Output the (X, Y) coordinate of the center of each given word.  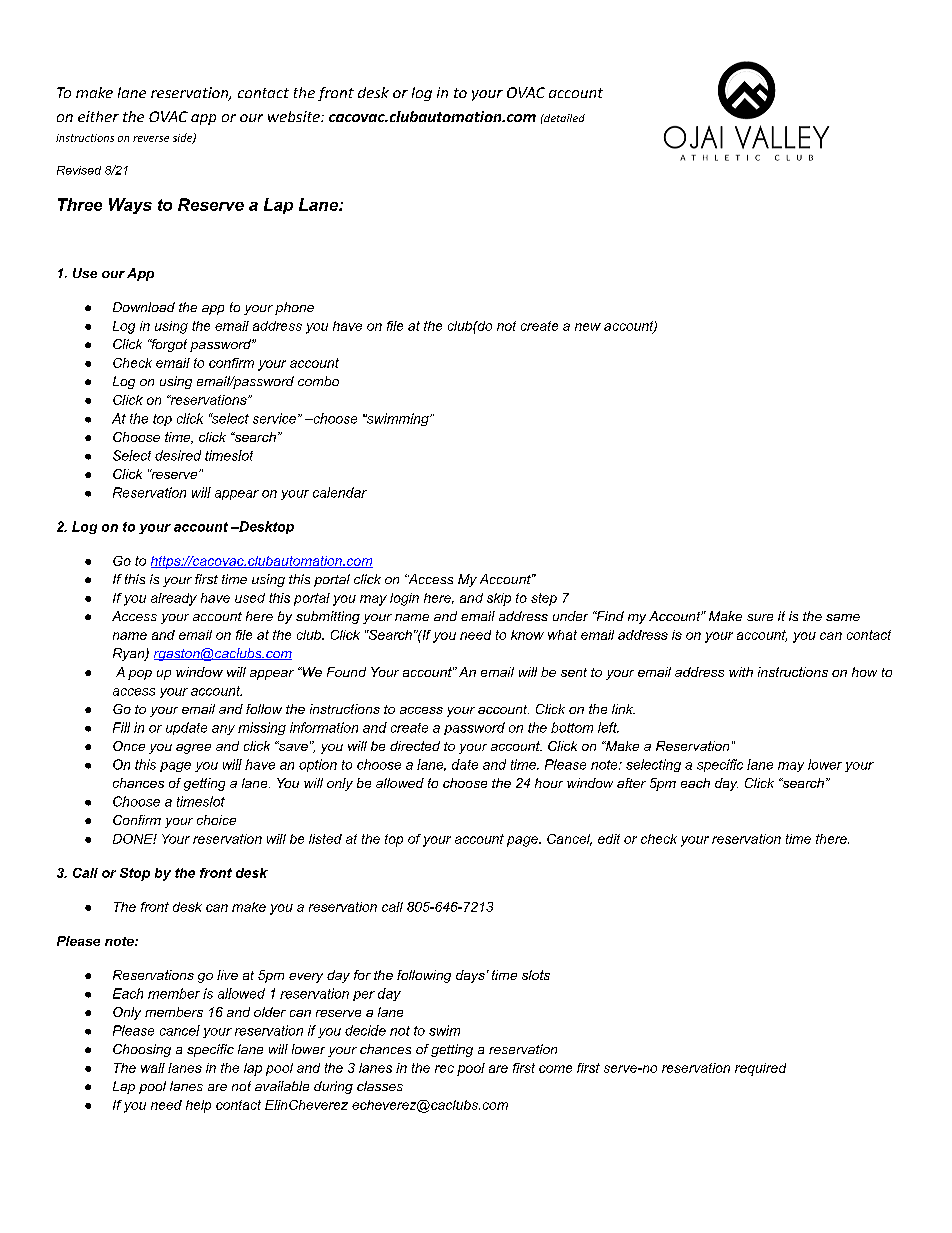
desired (178, 455)
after (631, 783)
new (588, 327)
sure (760, 617)
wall (153, 1068)
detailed (563, 118)
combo (318, 381)
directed (415, 746)
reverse (151, 139)
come (555, 1069)
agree (193, 749)
